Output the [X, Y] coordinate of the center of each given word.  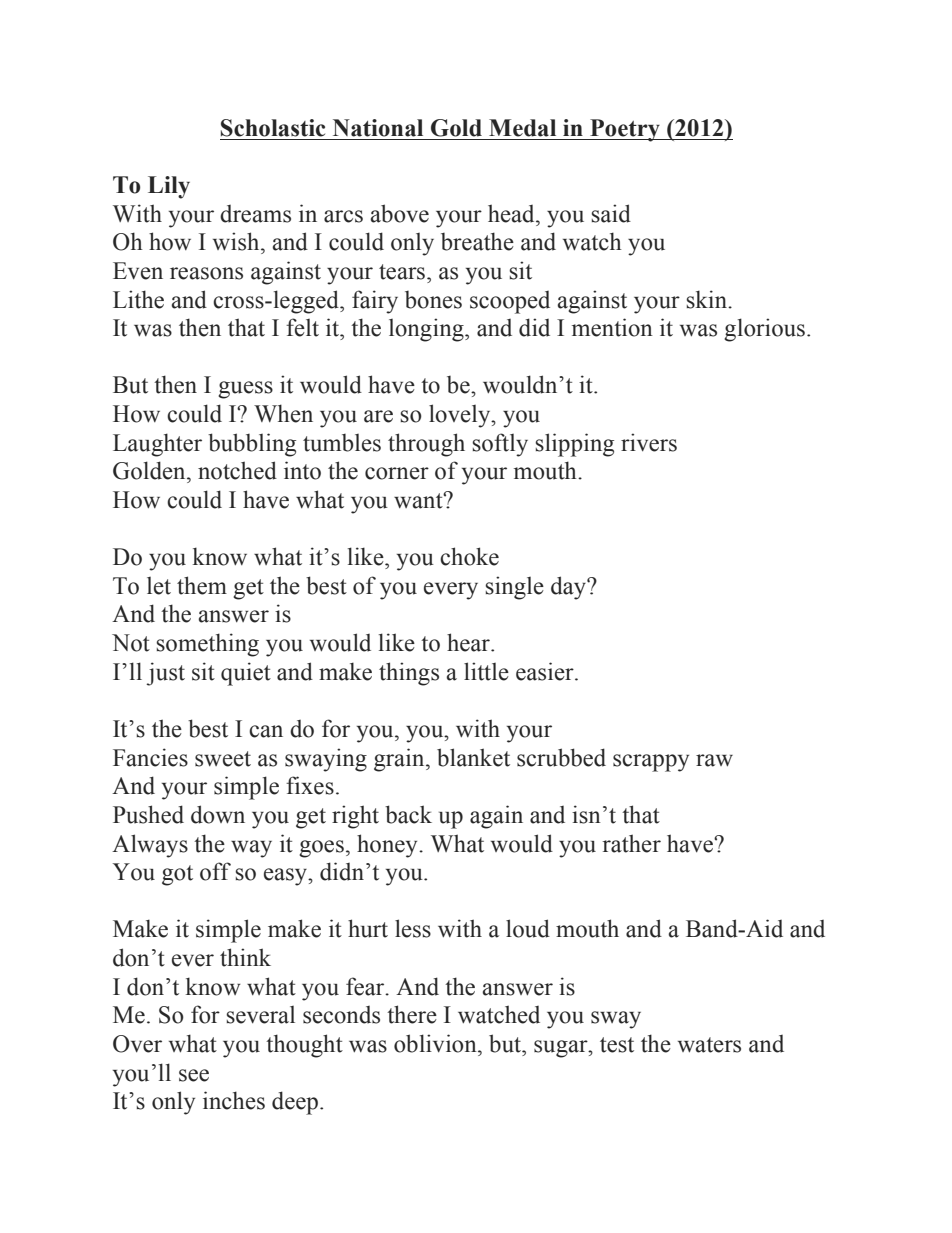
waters [709, 1045]
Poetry [625, 130]
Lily [169, 187]
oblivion [436, 1043]
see [194, 1075]
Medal [522, 128]
